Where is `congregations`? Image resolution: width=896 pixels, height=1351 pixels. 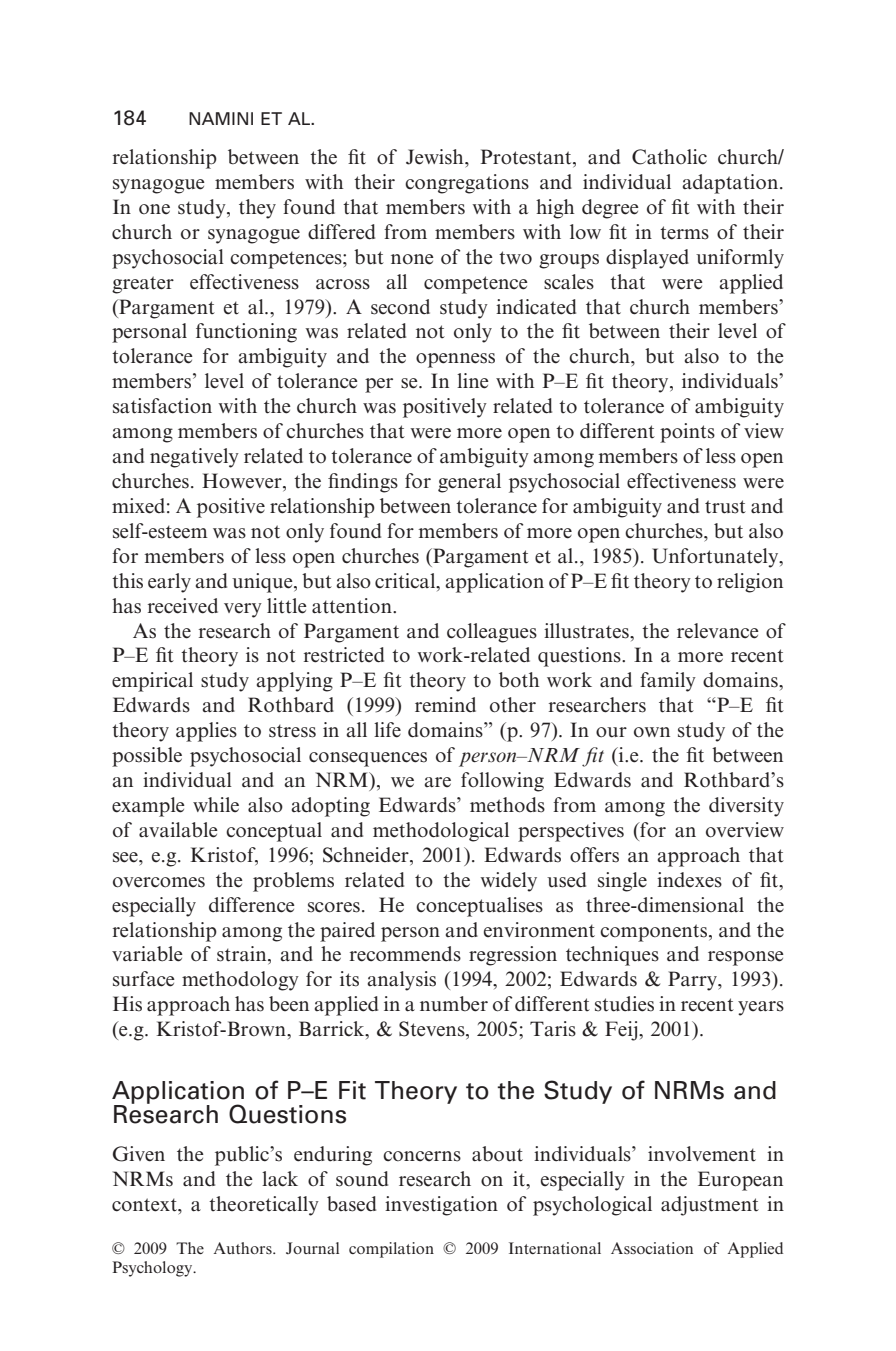 congregations is located at coordinates (467, 184).
